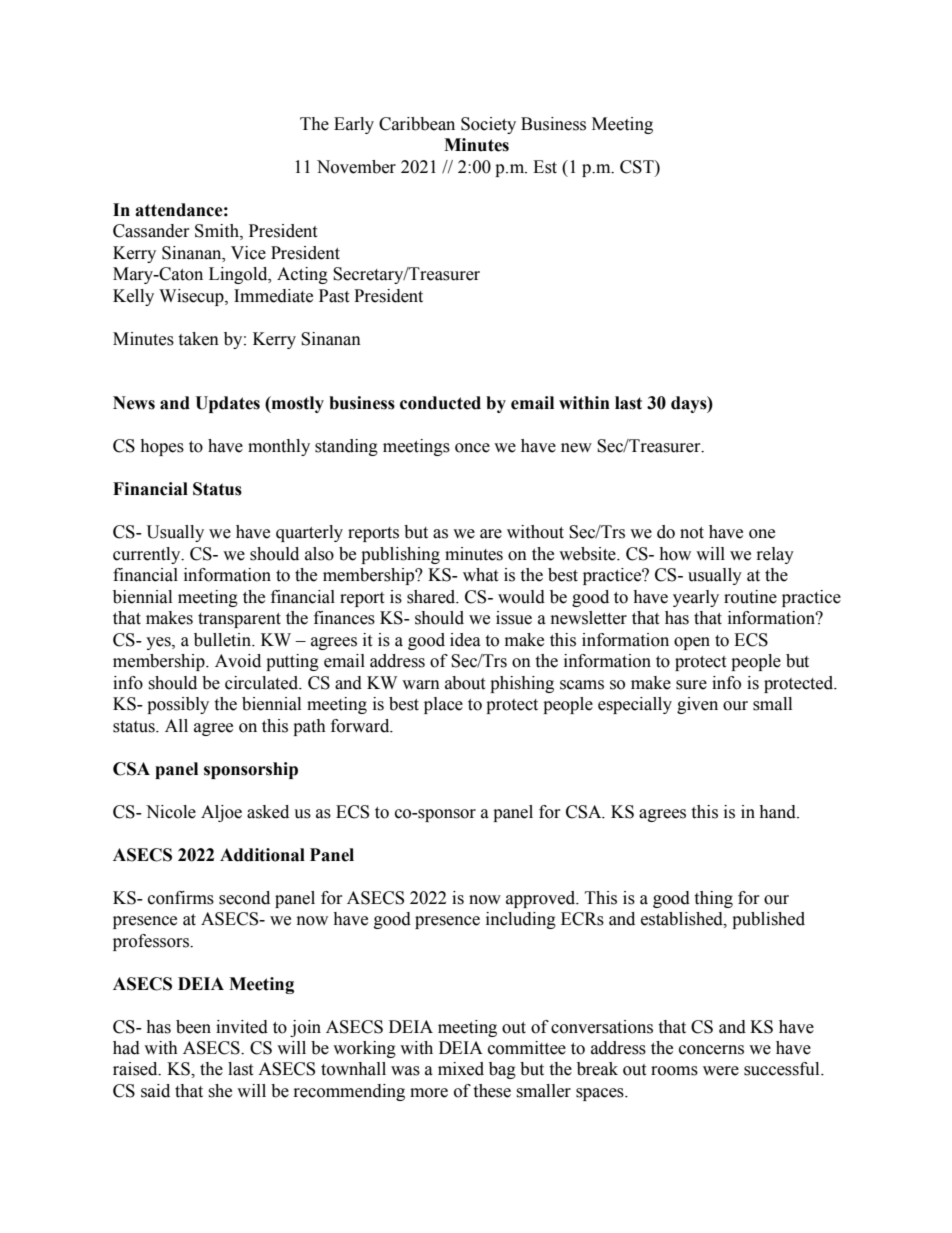 This document has width=952, height=1233. I want to click on been, so click(193, 1027).
